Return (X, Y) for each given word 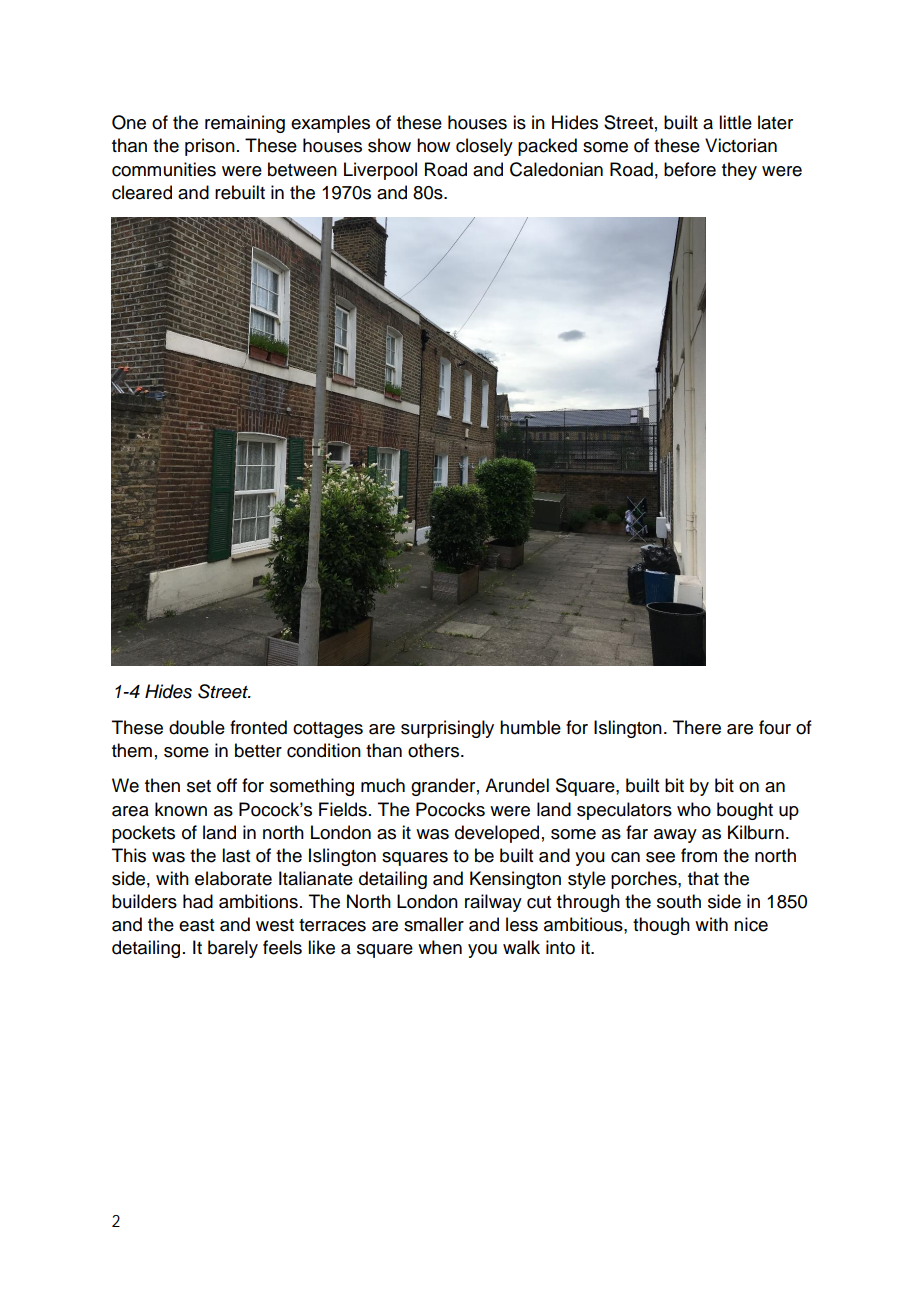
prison (210, 147)
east (196, 925)
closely (484, 147)
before (690, 169)
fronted (258, 727)
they (739, 171)
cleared (142, 192)
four (775, 727)
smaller (434, 924)
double (197, 727)
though (661, 926)
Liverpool (380, 171)
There (697, 727)
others (435, 750)
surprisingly (447, 729)
